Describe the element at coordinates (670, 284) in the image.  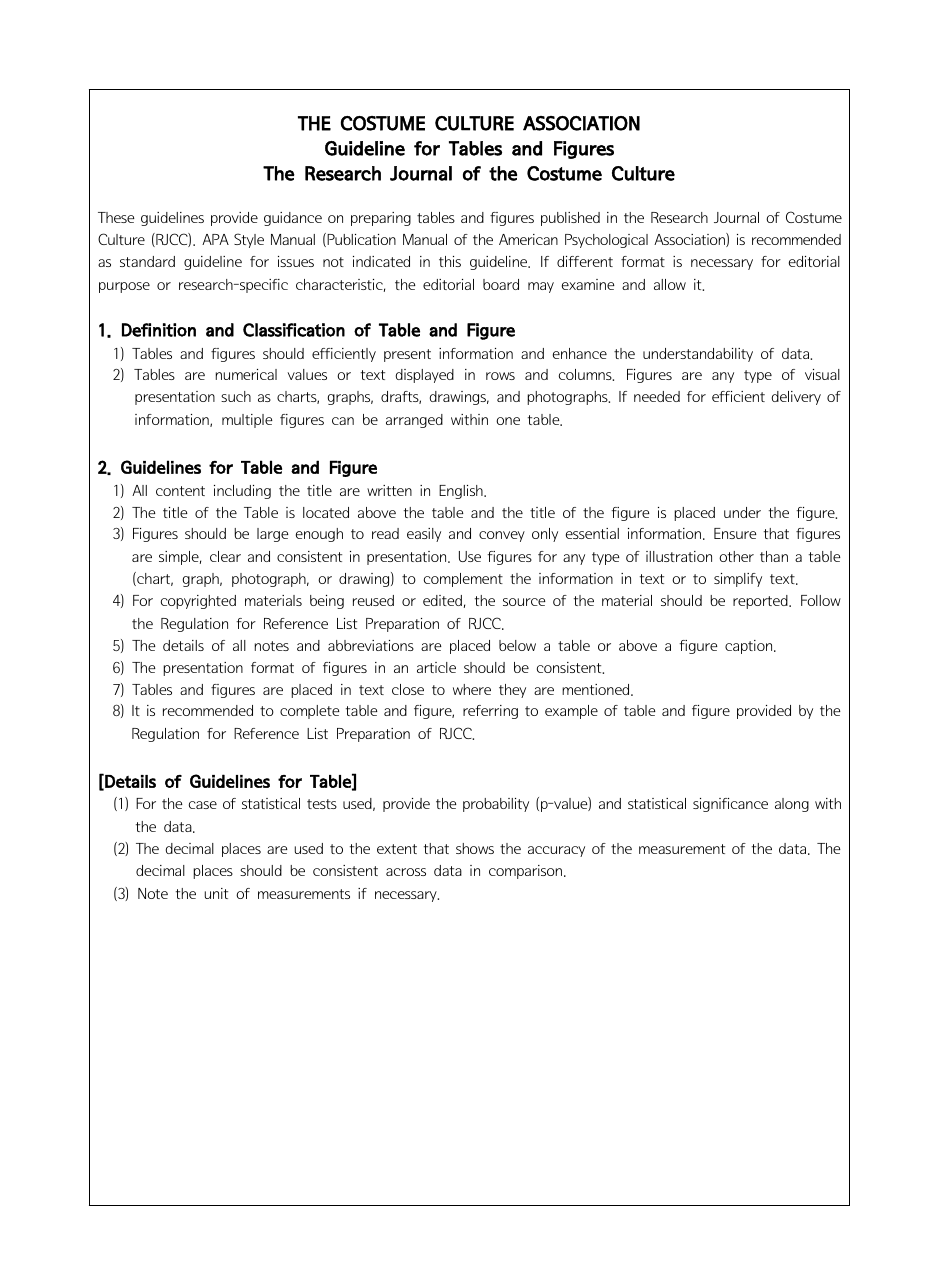
I see `allow` at that location.
